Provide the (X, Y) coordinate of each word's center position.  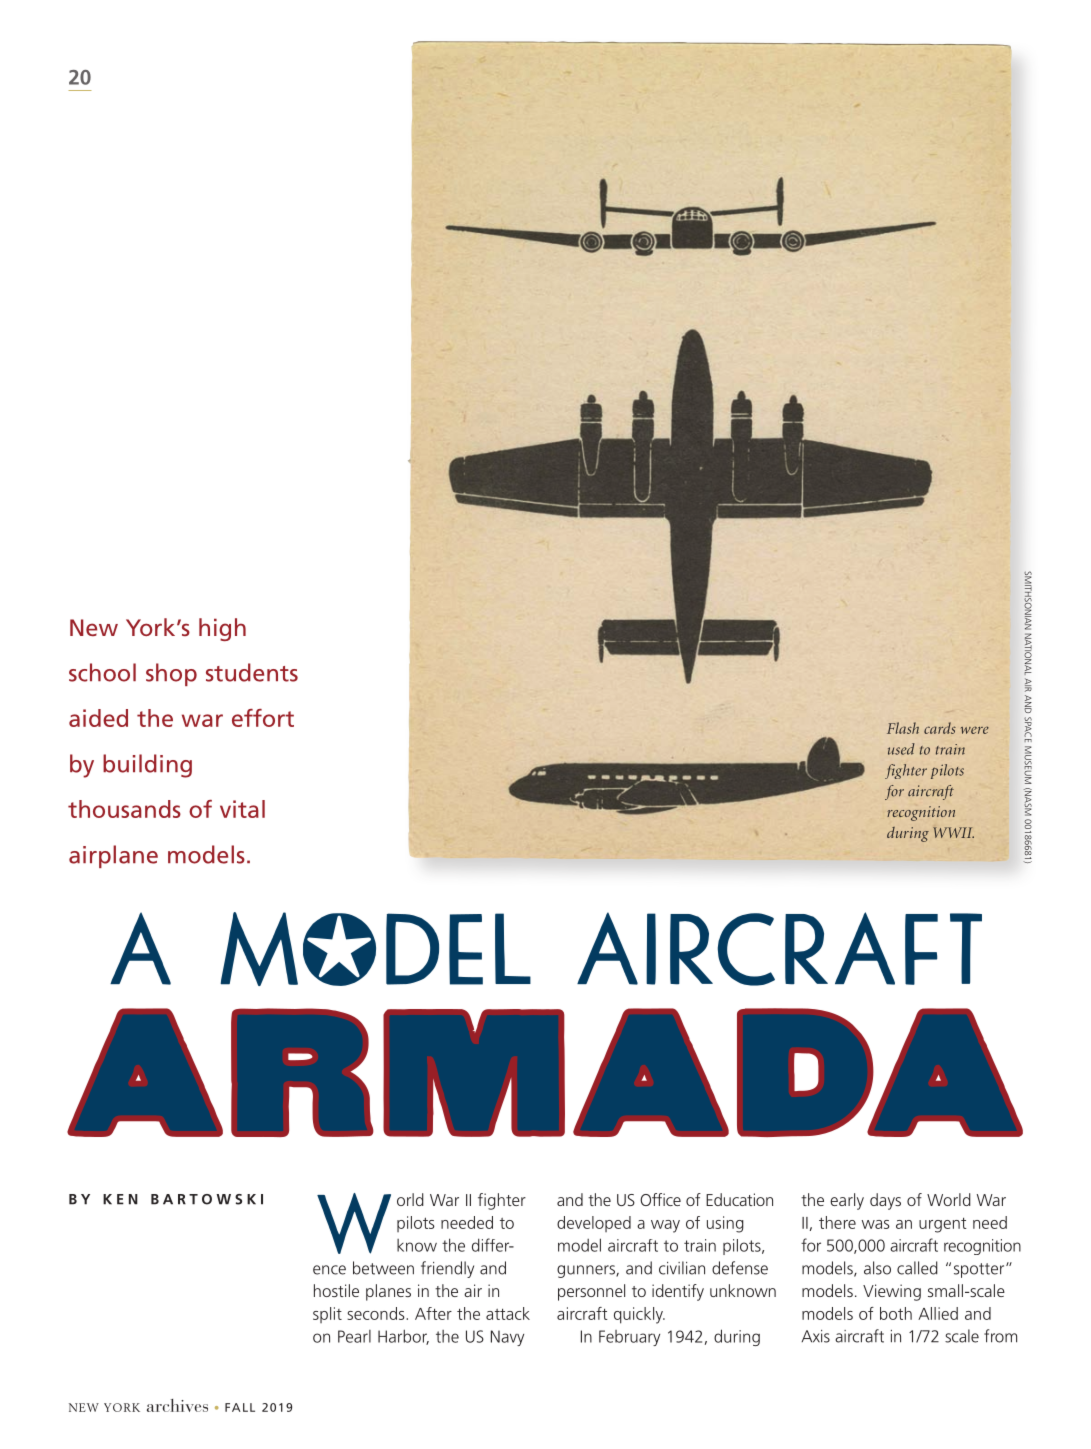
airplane (113, 856)
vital (242, 809)
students (252, 672)
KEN (120, 1199)
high (222, 629)
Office (660, 1199)
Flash (903, 728)
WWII (953, 832)
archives (177, 1405)
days (885, 1201)
